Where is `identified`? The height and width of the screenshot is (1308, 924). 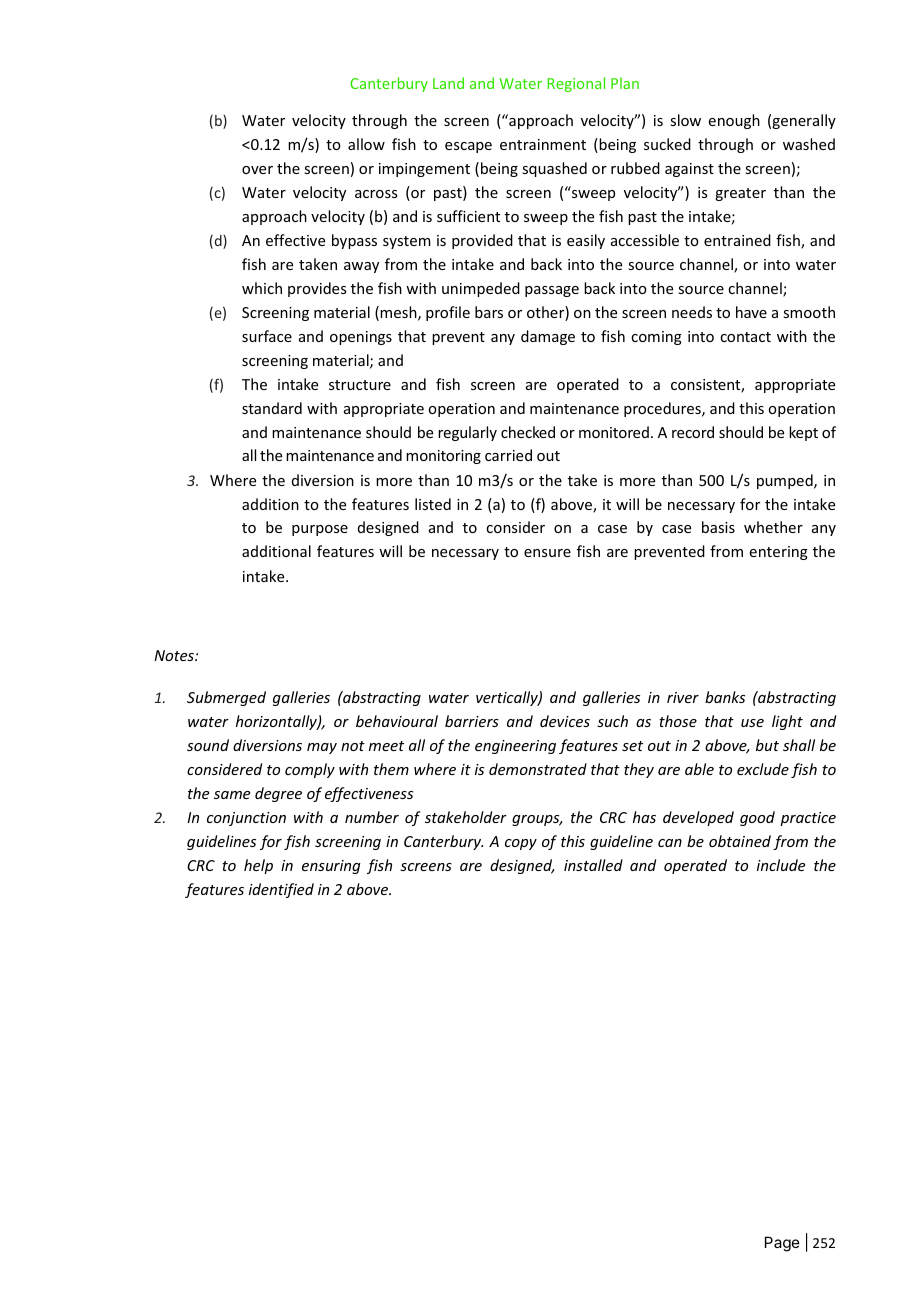 identified is located at coordinates (281, 890).
